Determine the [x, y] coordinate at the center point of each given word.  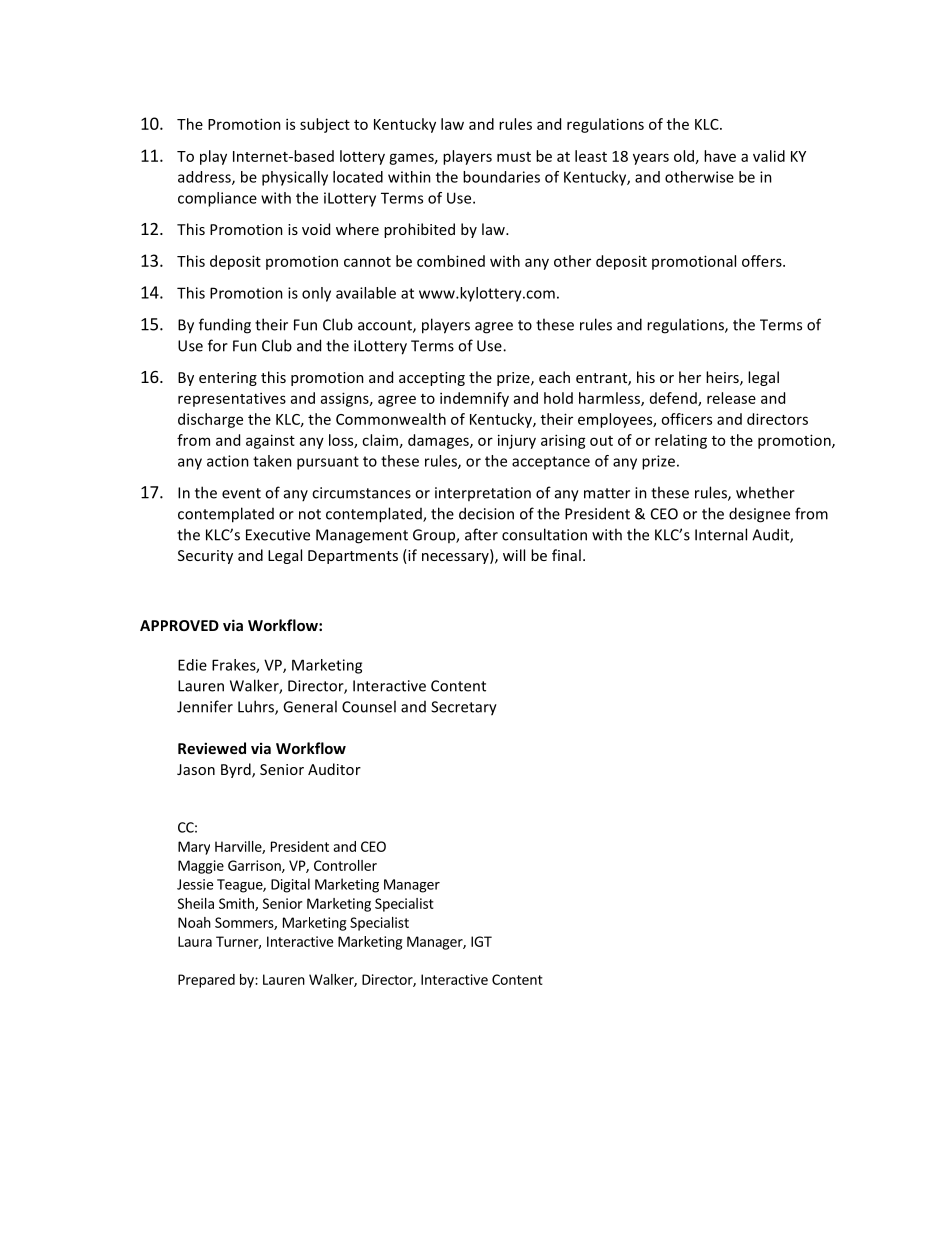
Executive [278, 535]
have [720, 156]
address [205, 178]
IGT [481, 941]
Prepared [206, 981]
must [514, 157]
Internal [721, 534]
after [481, 534]
